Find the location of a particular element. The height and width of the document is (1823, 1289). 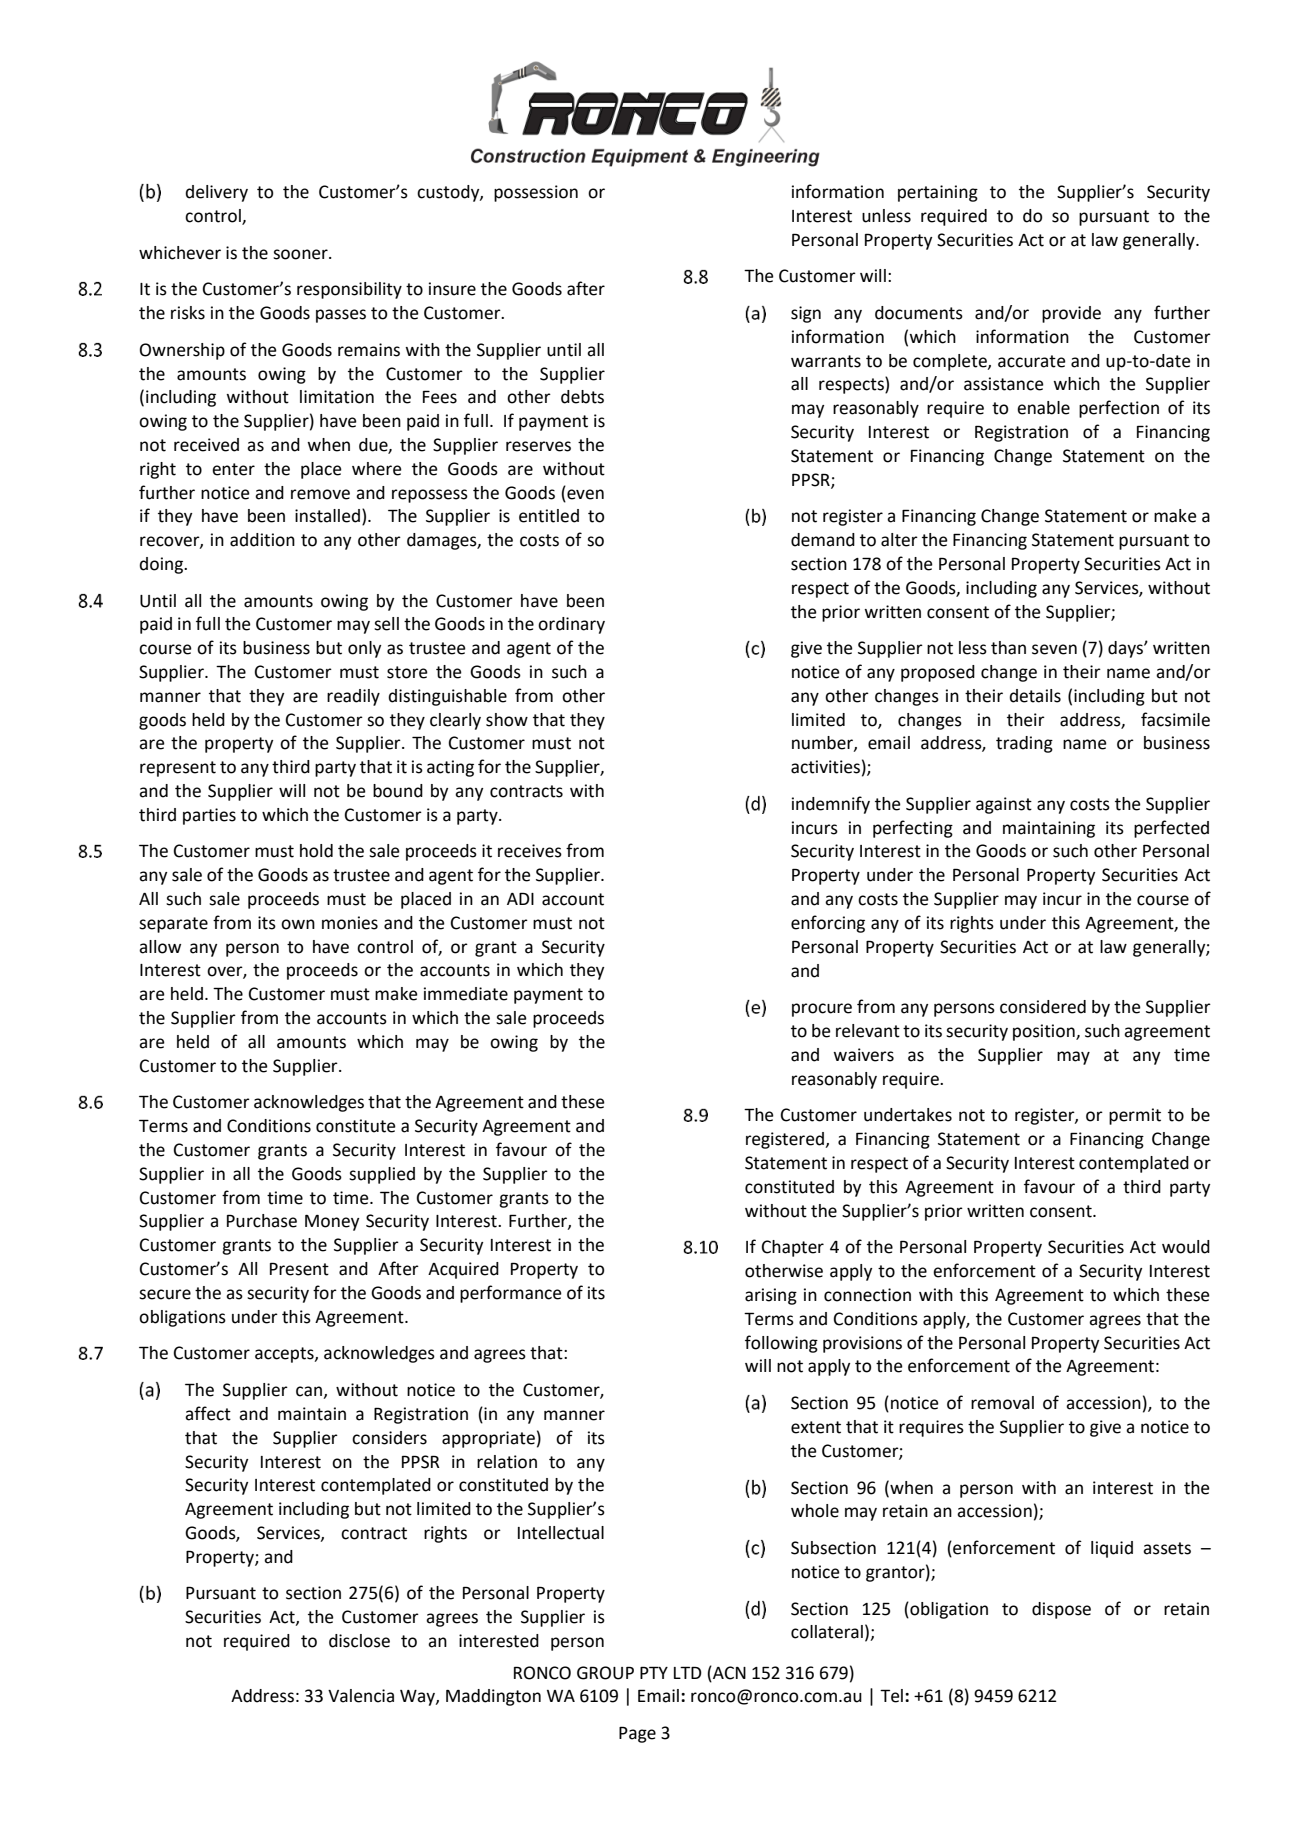

procure is located at coordinates (822, 1010).
